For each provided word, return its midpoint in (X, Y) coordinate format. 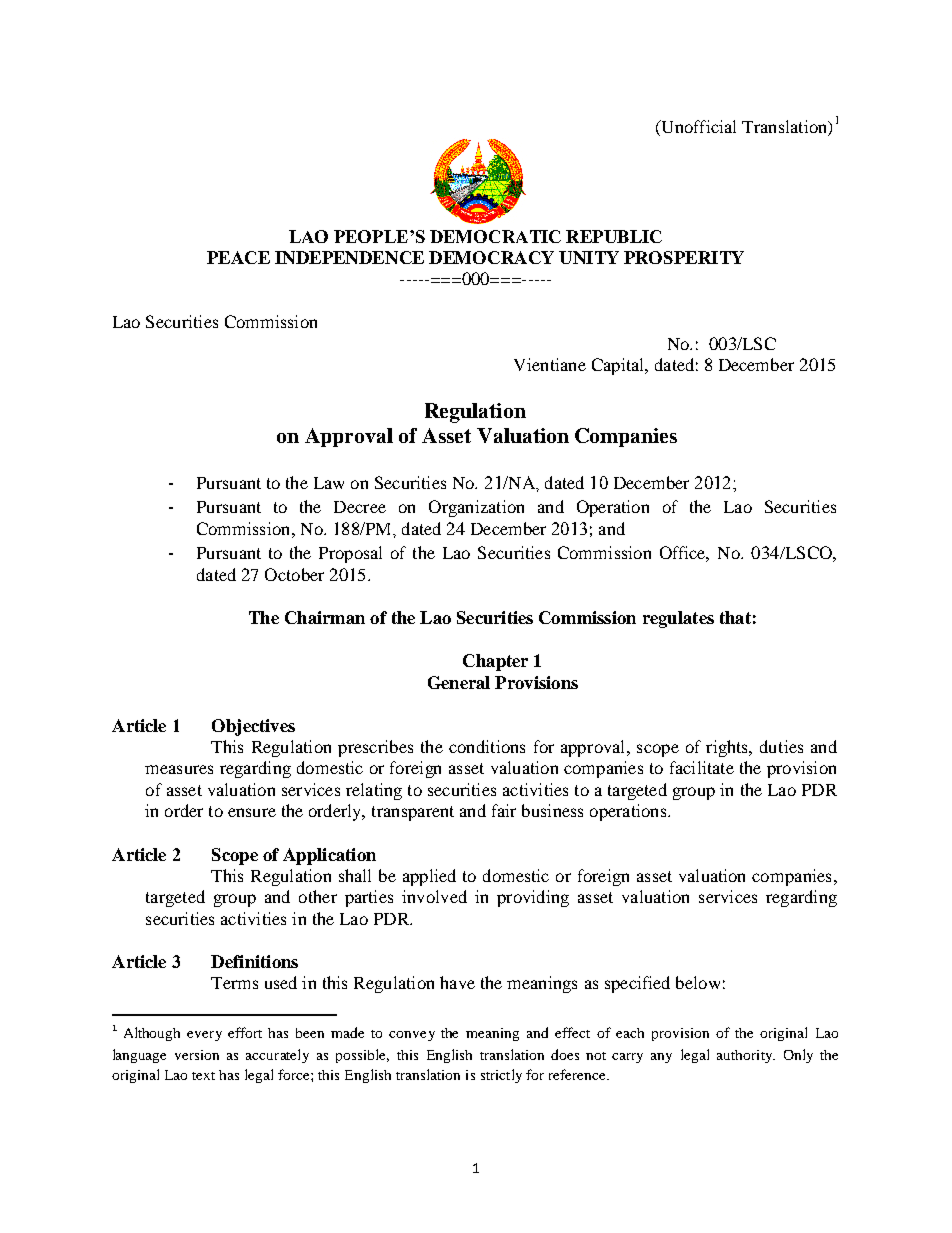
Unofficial (697, 126)
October (294, 574)
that (735, 617)
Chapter (495, 662)
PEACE (238, 257)
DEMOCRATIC (495, 236)
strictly (501, 1076)
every (204, 1036)
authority (746, 1056)
